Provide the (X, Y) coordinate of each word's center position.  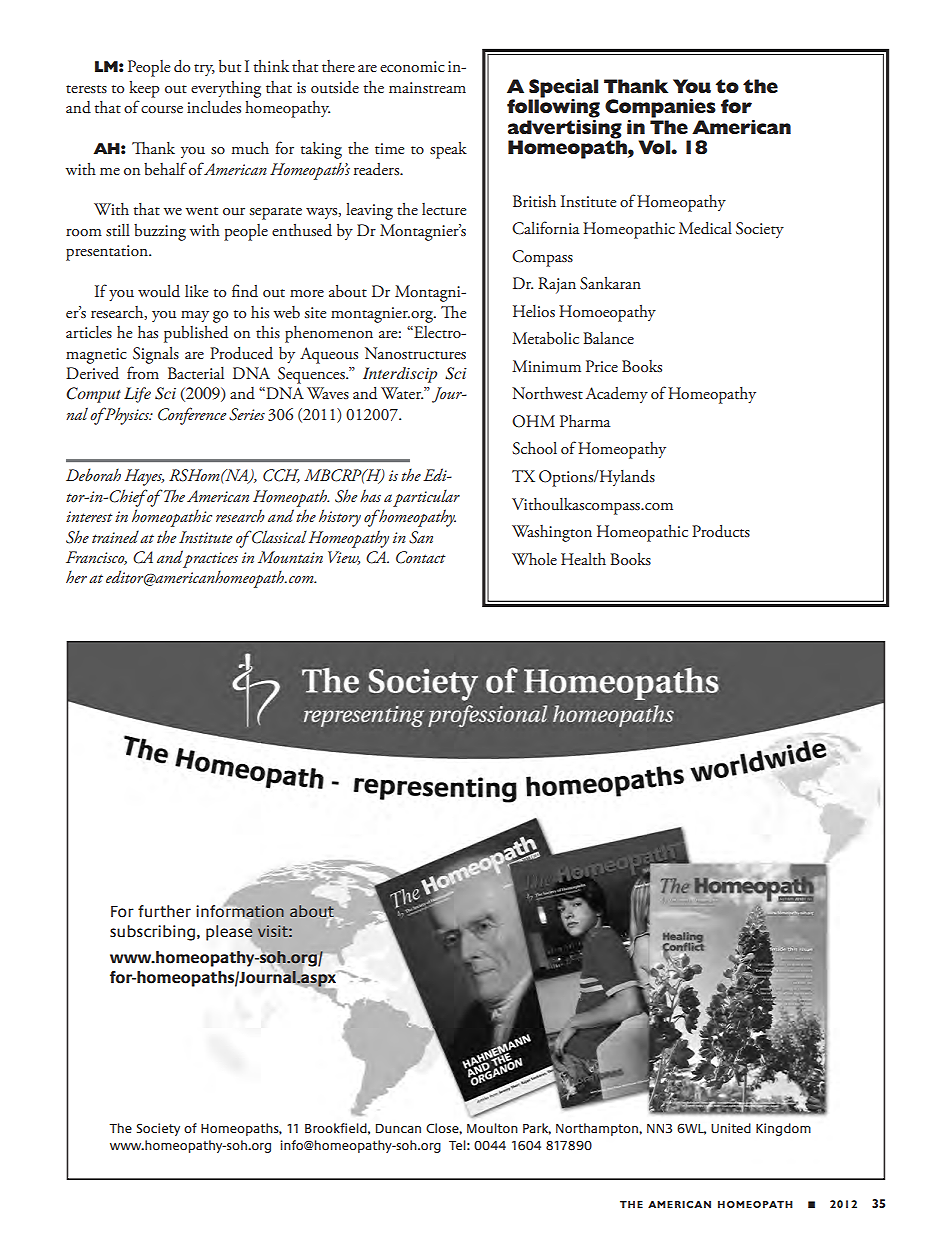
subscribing (152, 933)
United (731, 1128)
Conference (192, 416)
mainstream (427, 87)
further (164, 911)
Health (583, 559)
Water (402, 393)
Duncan (398, 1128)
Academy (617, 395)
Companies (660, 108)
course (162, 109)
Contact (421, 557)
